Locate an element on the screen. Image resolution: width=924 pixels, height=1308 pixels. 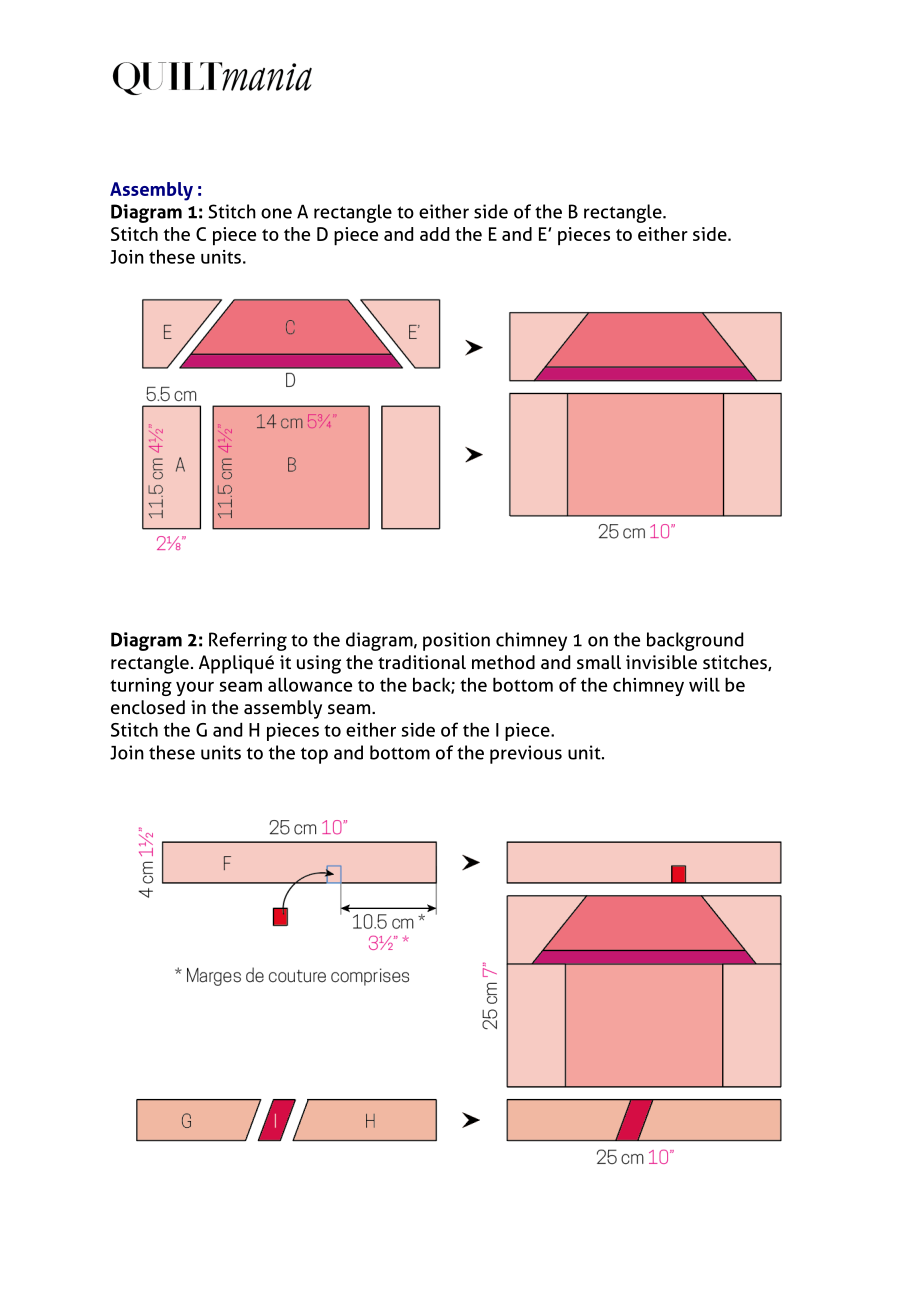
previous is located at coordinates (526, 754).
